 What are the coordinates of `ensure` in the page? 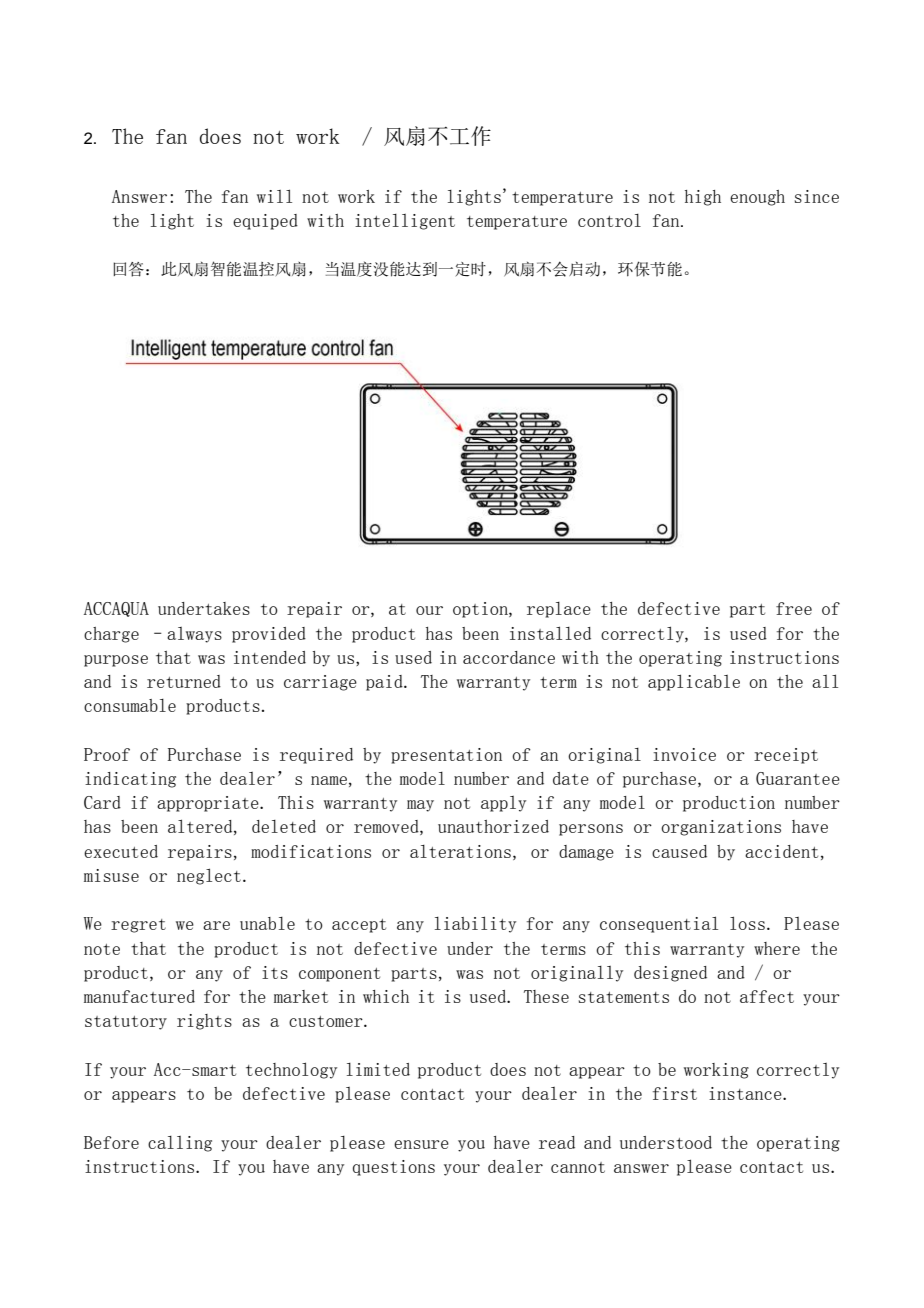 It's located at (421, 1144).
